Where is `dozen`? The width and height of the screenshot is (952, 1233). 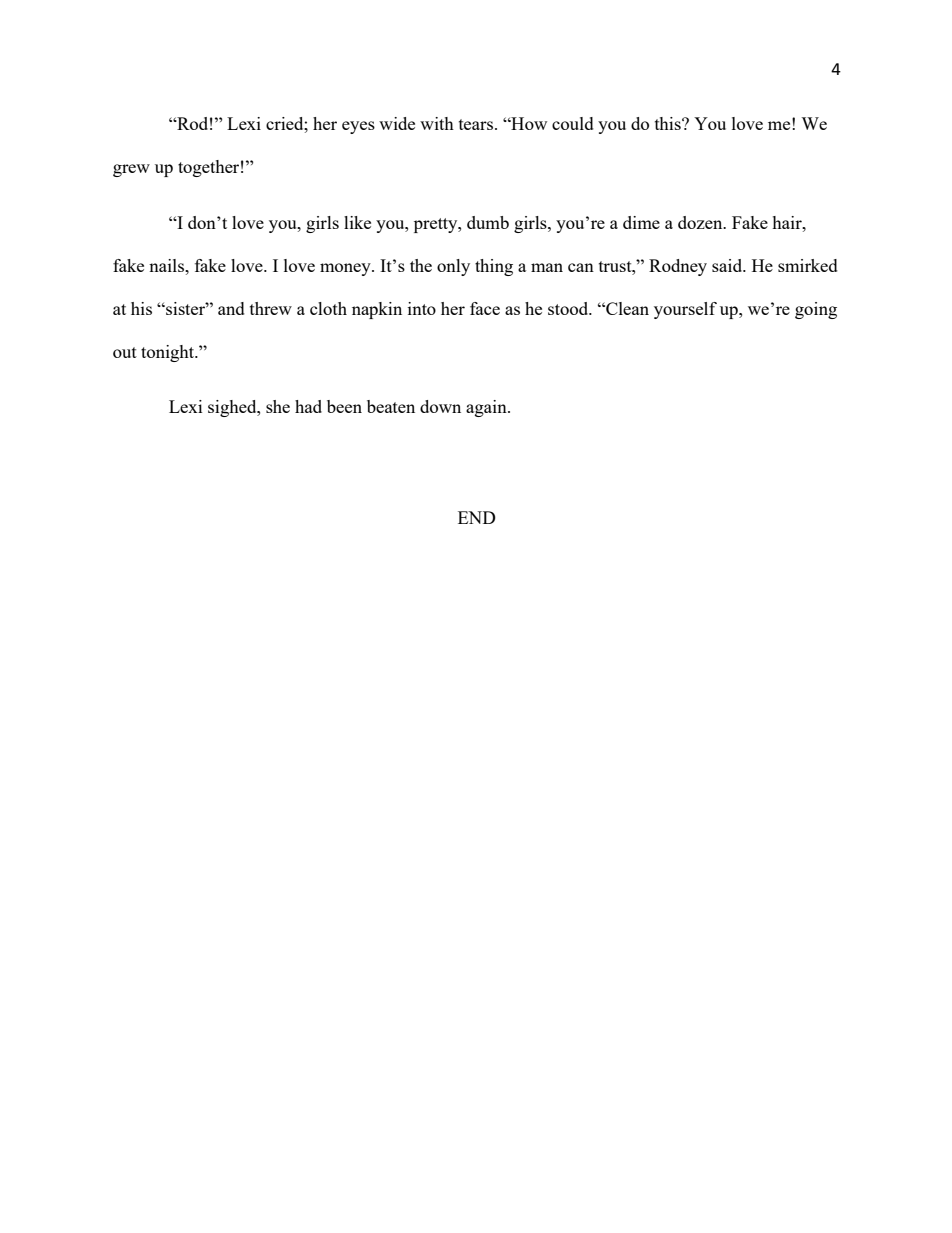 dozen is located at coordinates (701, 222).
